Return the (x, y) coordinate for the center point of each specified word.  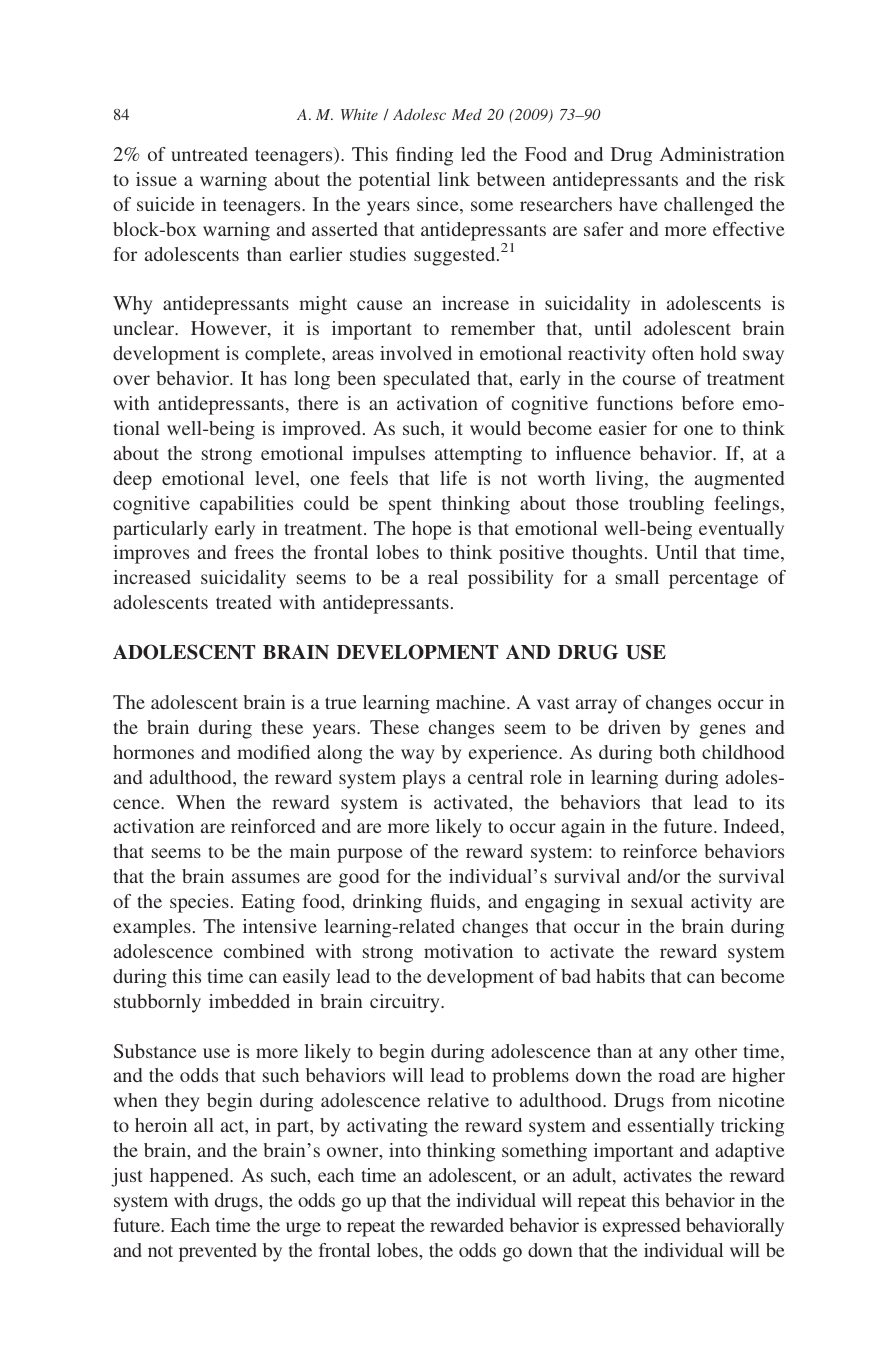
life (453, 478)
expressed (641, 1227)
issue (156, 179)
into (405, 1150)
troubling (666, 505)
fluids (452, 901)
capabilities (246, 505)
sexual (657, 901)
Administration (722, 154)
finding (424, 156)
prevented (218, 1252)
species (199, 903)
